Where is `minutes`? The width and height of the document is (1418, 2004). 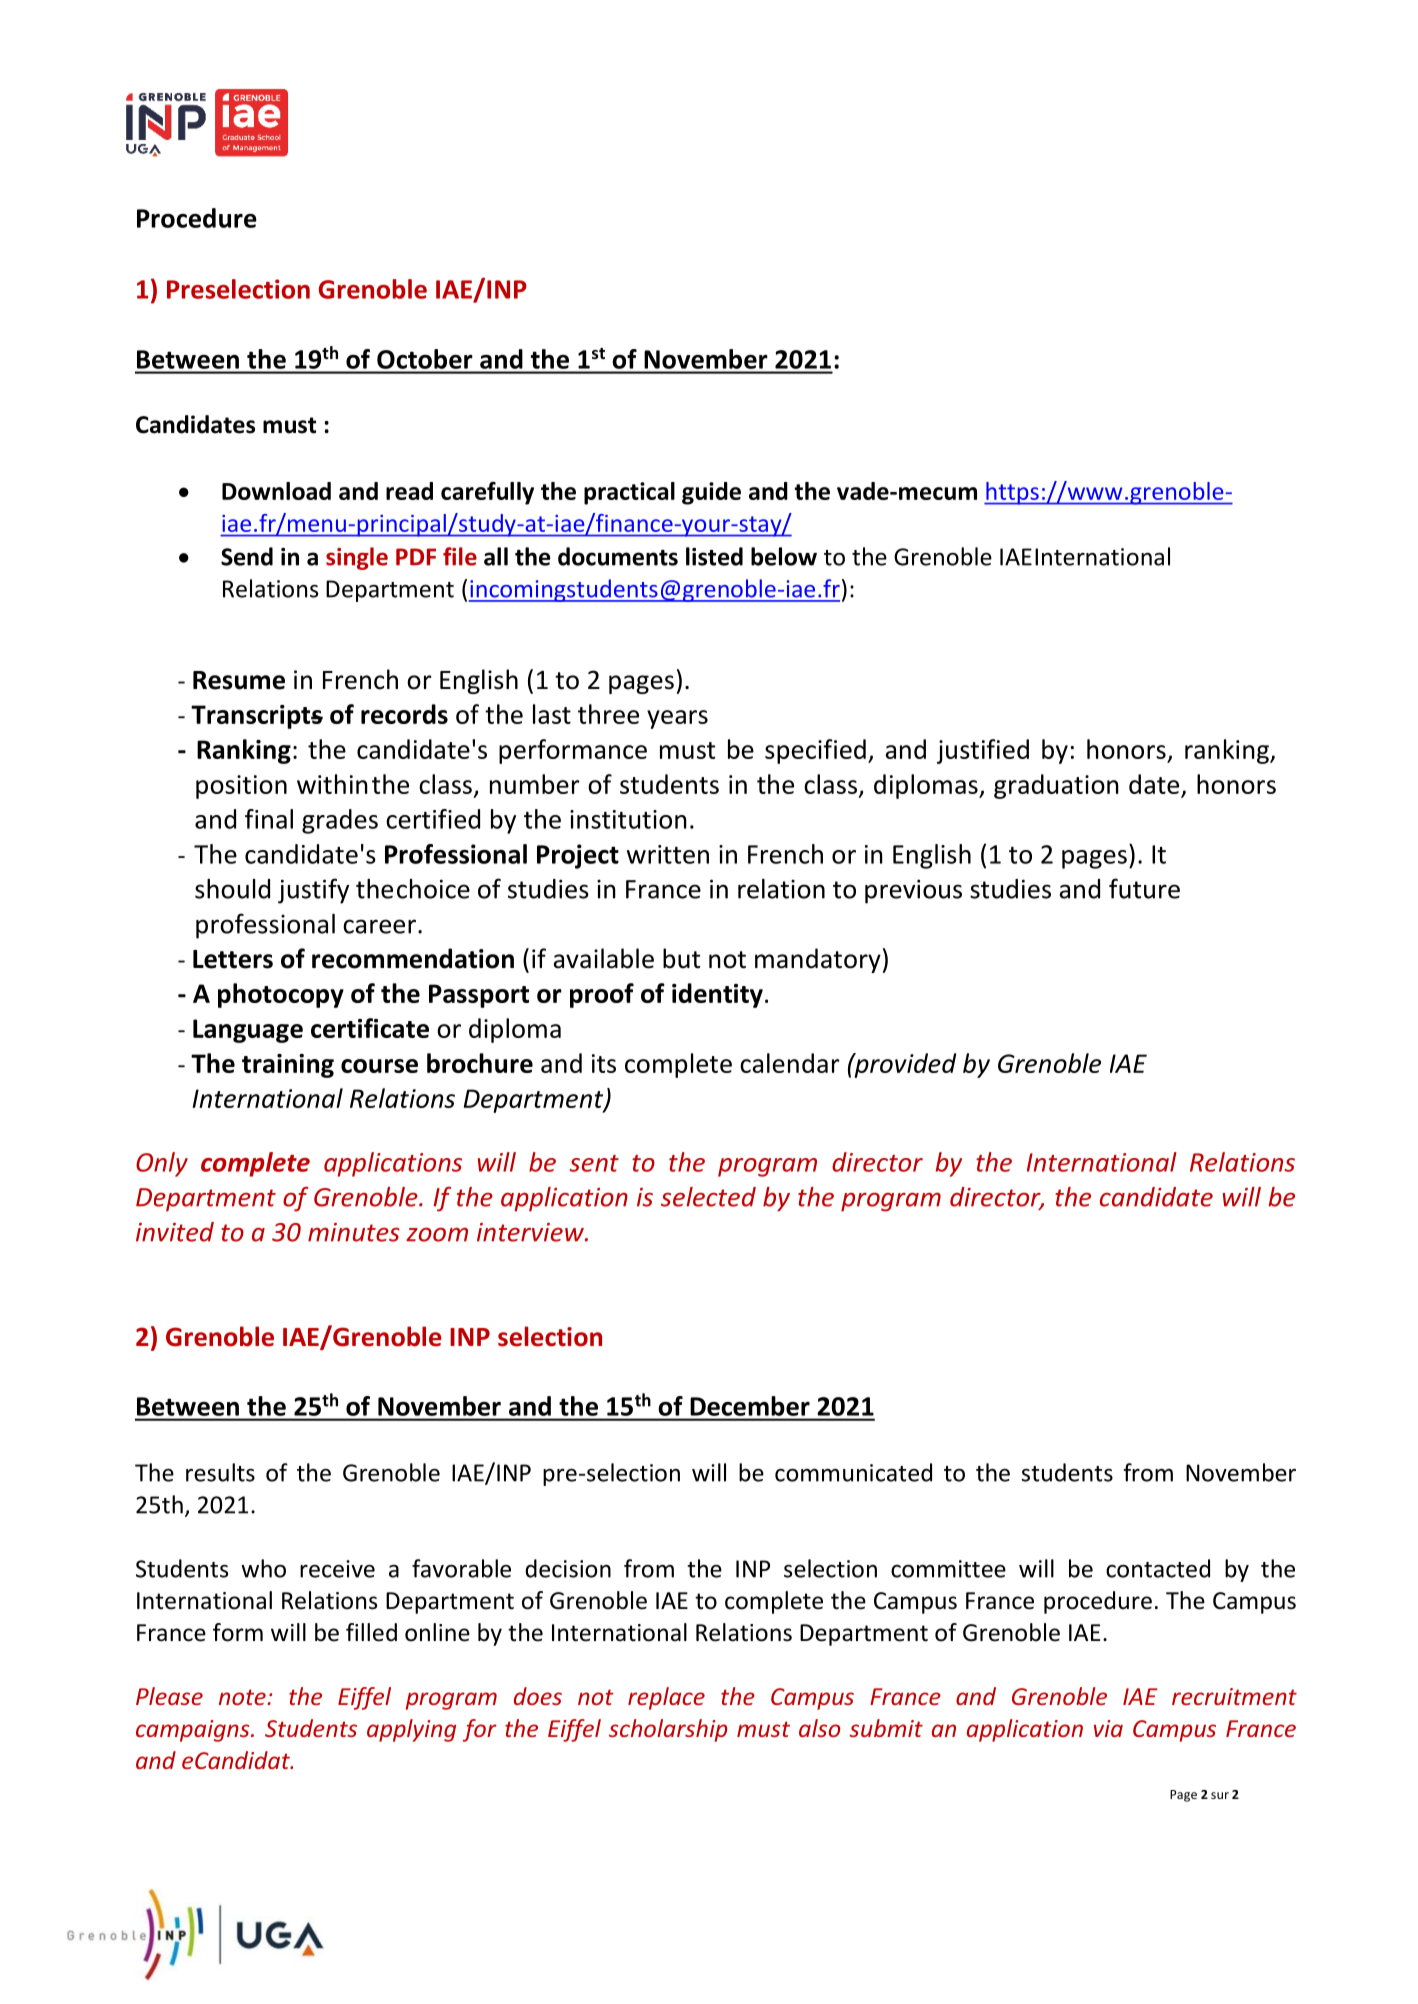 minutes is located at coordinates (354, 1232).
